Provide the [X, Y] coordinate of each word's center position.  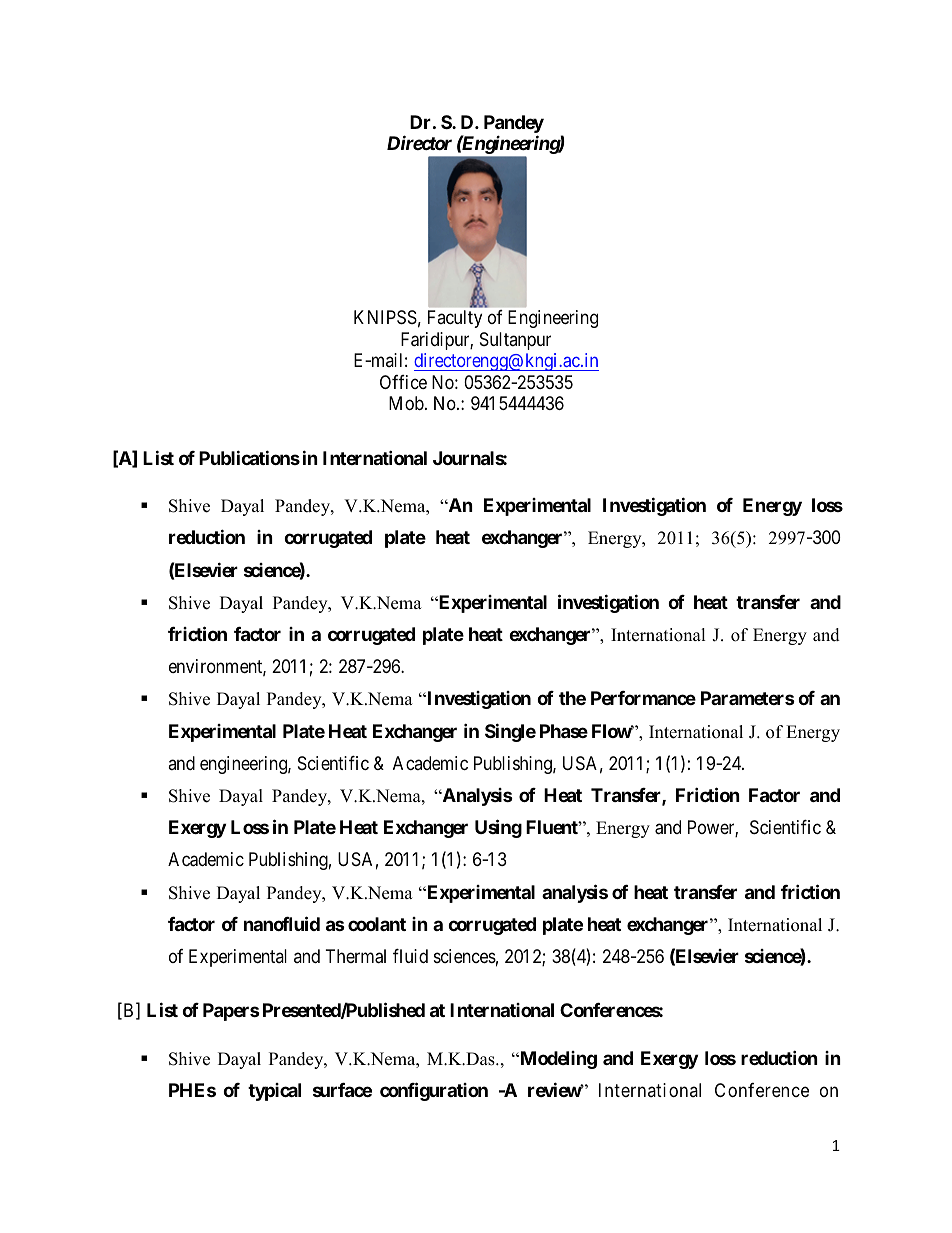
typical [274, 1092]
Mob [406, 403]
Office [403, 382]
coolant [377, 924]
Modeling [557, 1060]
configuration [434, 1091]
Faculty [455, 319]
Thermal [356, 956]
